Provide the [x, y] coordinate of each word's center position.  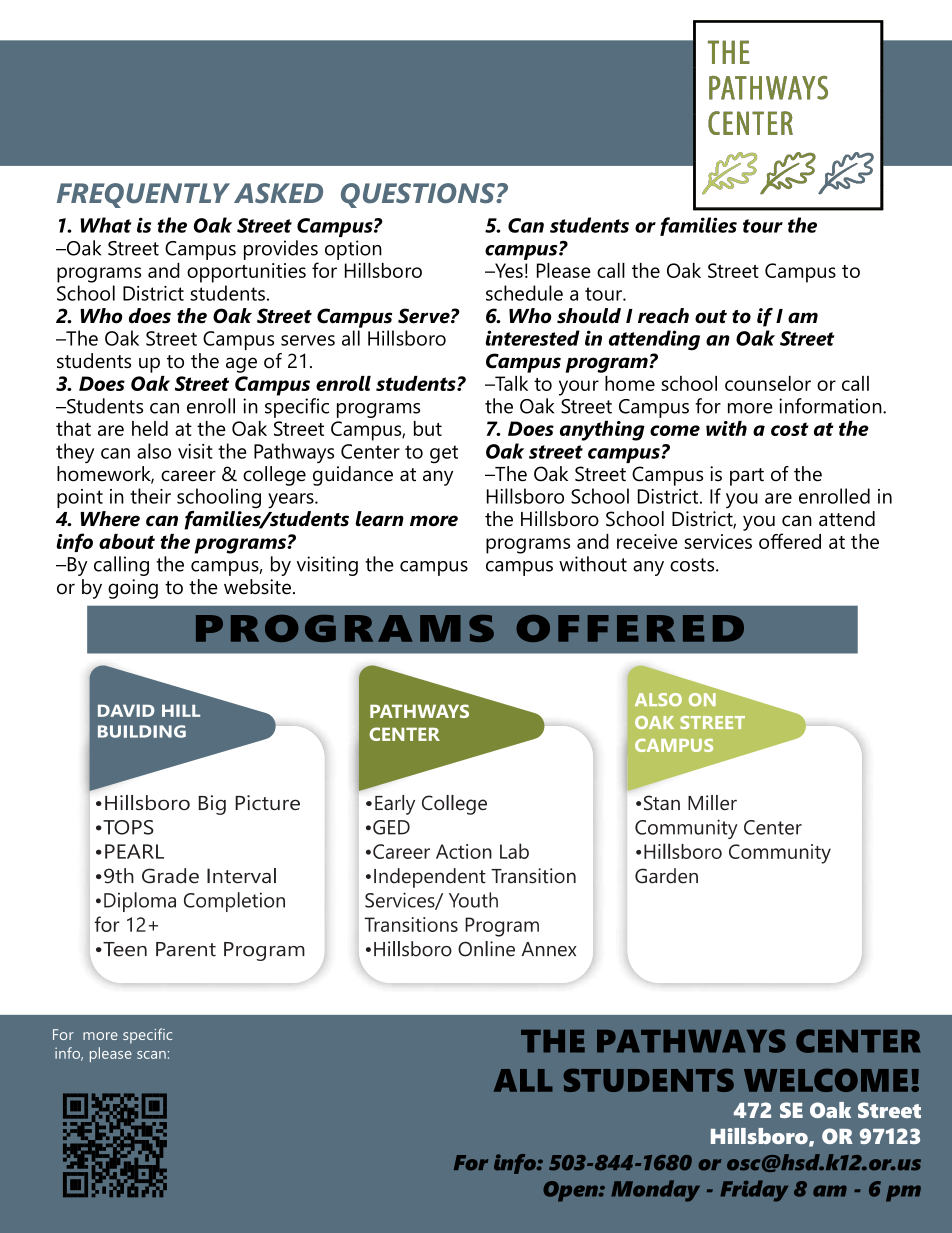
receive [647, 541]
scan [151, 1055]
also [154, 451]
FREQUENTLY [143, 195]
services [718, 541]
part [747, 477]
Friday [754, 1191]
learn [379, 519]
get [444, 454]
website [257, 587]
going [133, 589]
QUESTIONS [419, 195]
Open [571, 1191]
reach [663, 316]
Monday [655, 1191]
